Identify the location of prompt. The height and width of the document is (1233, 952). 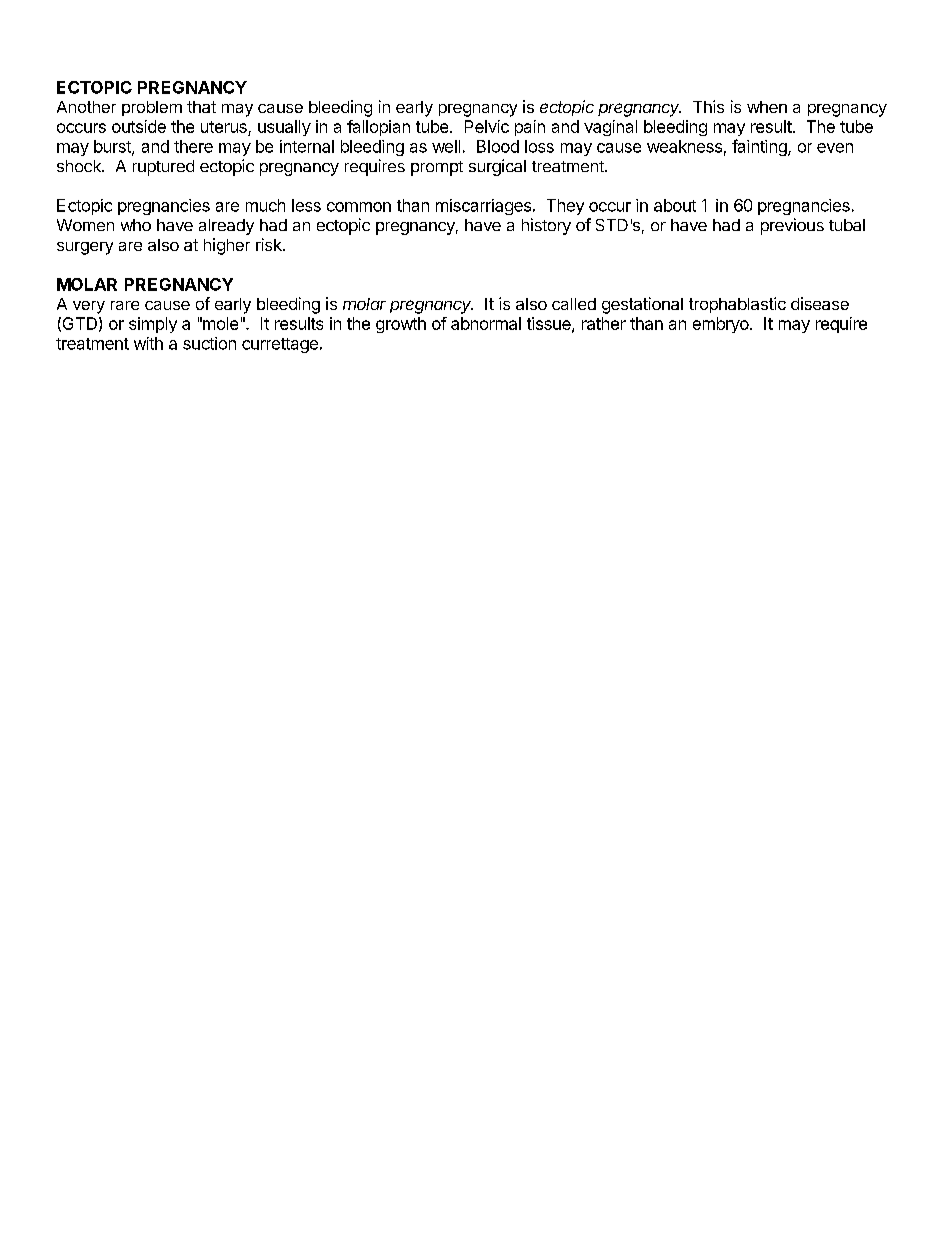
(437, 168).
